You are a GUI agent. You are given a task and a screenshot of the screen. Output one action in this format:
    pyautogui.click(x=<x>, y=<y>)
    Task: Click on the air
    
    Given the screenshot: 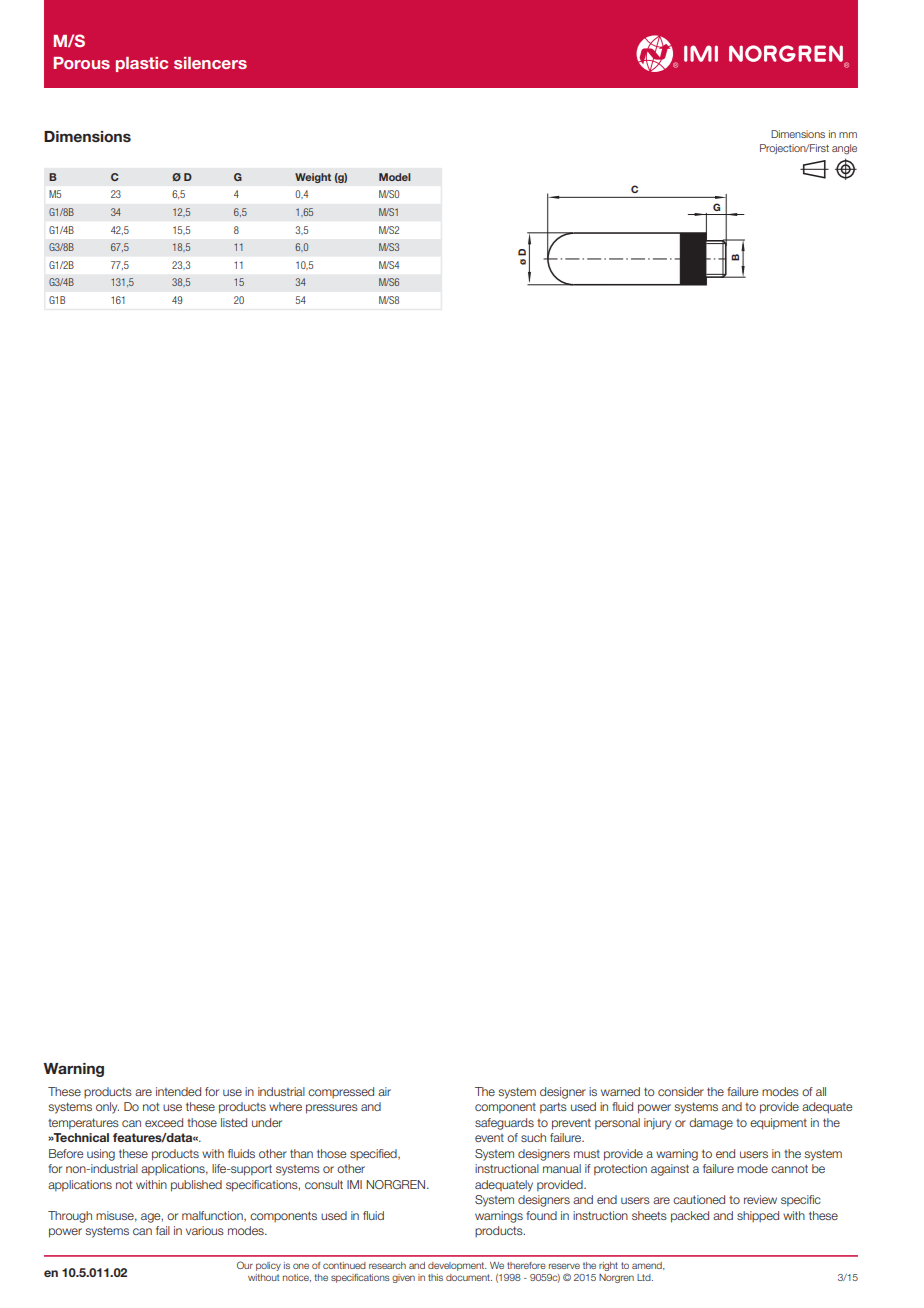 What is the action you would take?
    pyautogui.click(x=384, y=1091)
